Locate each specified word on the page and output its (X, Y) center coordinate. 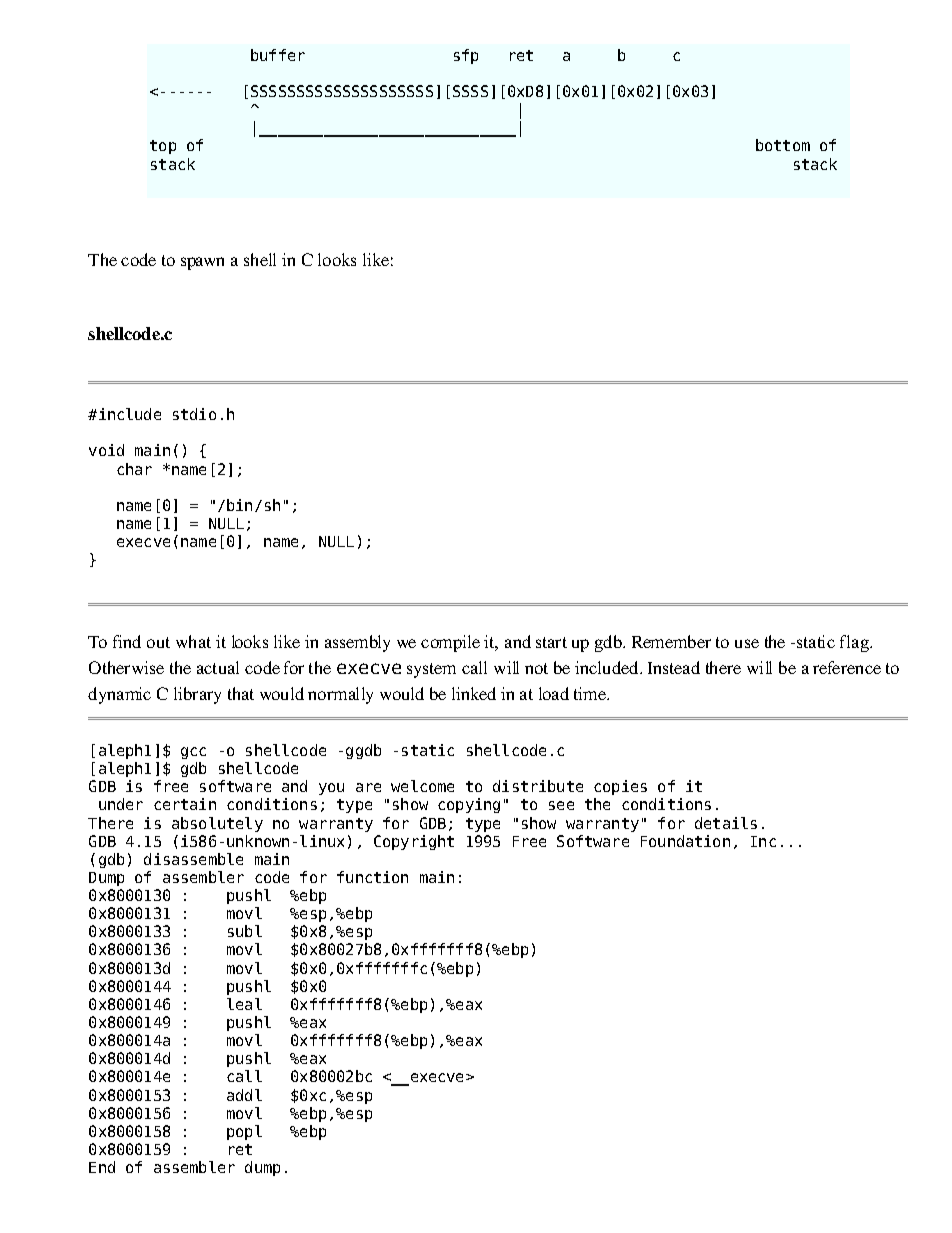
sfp (466, 56)
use (747, 643)
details (726, 823)
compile (450, 643)
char (134, 469)
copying (469, 805)
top (163, 147)
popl (244, 1132)
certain (185, 804)
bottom (783, 145)
